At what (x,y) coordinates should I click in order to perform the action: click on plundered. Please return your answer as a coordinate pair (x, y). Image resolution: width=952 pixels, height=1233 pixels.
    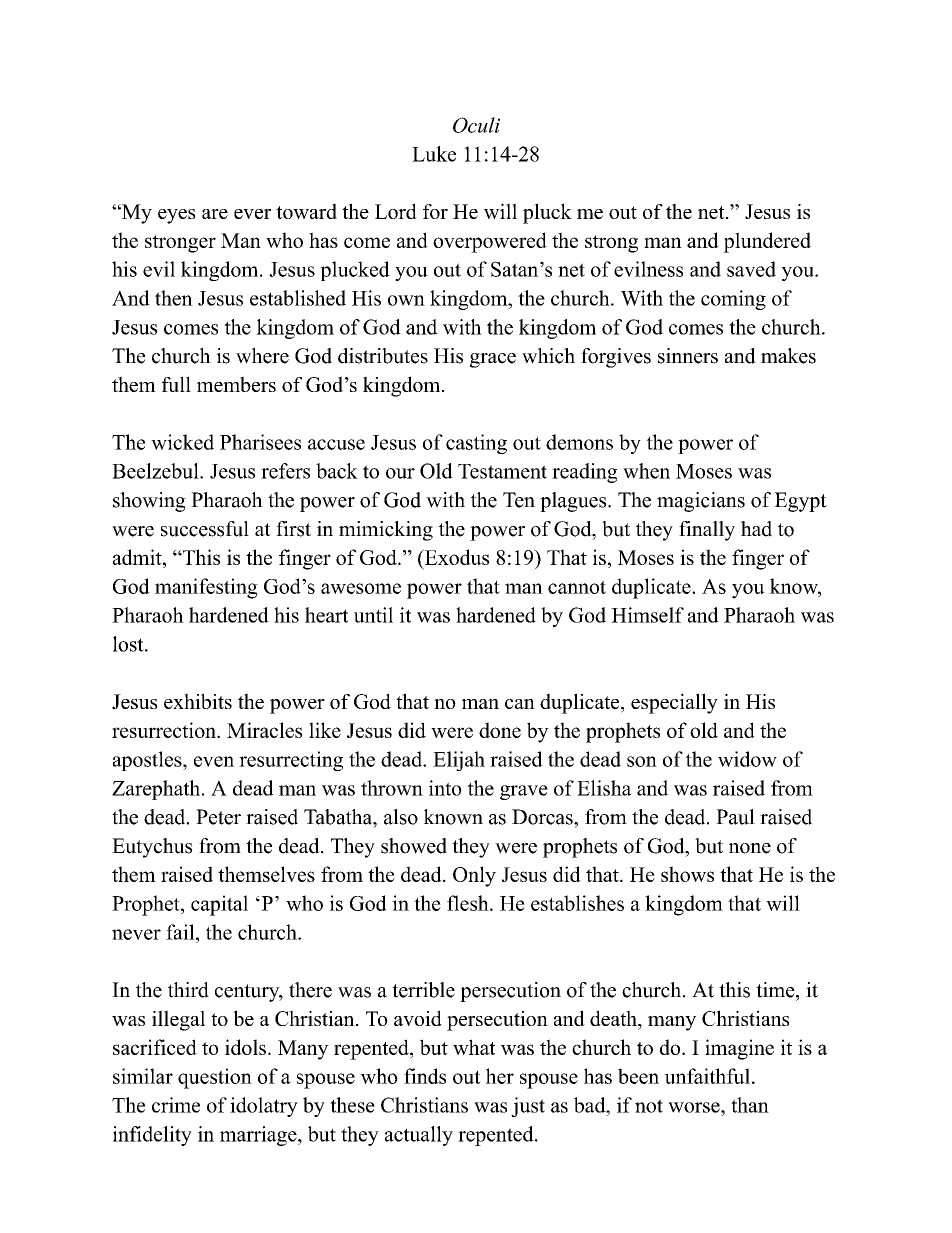
    Looking at the image, I should click on (767, 242).
